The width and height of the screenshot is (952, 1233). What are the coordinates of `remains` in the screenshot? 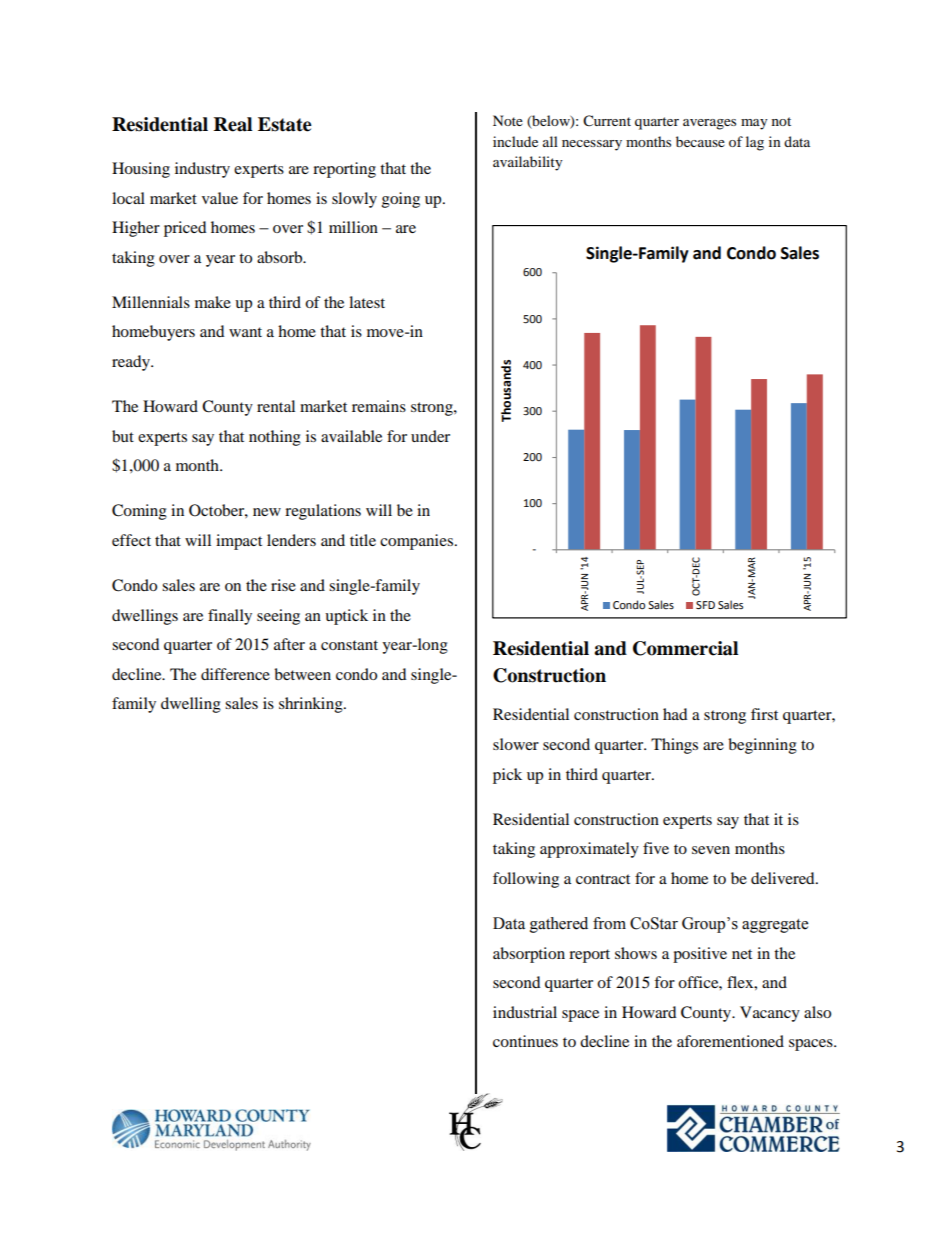 It's located at (379, 406).
